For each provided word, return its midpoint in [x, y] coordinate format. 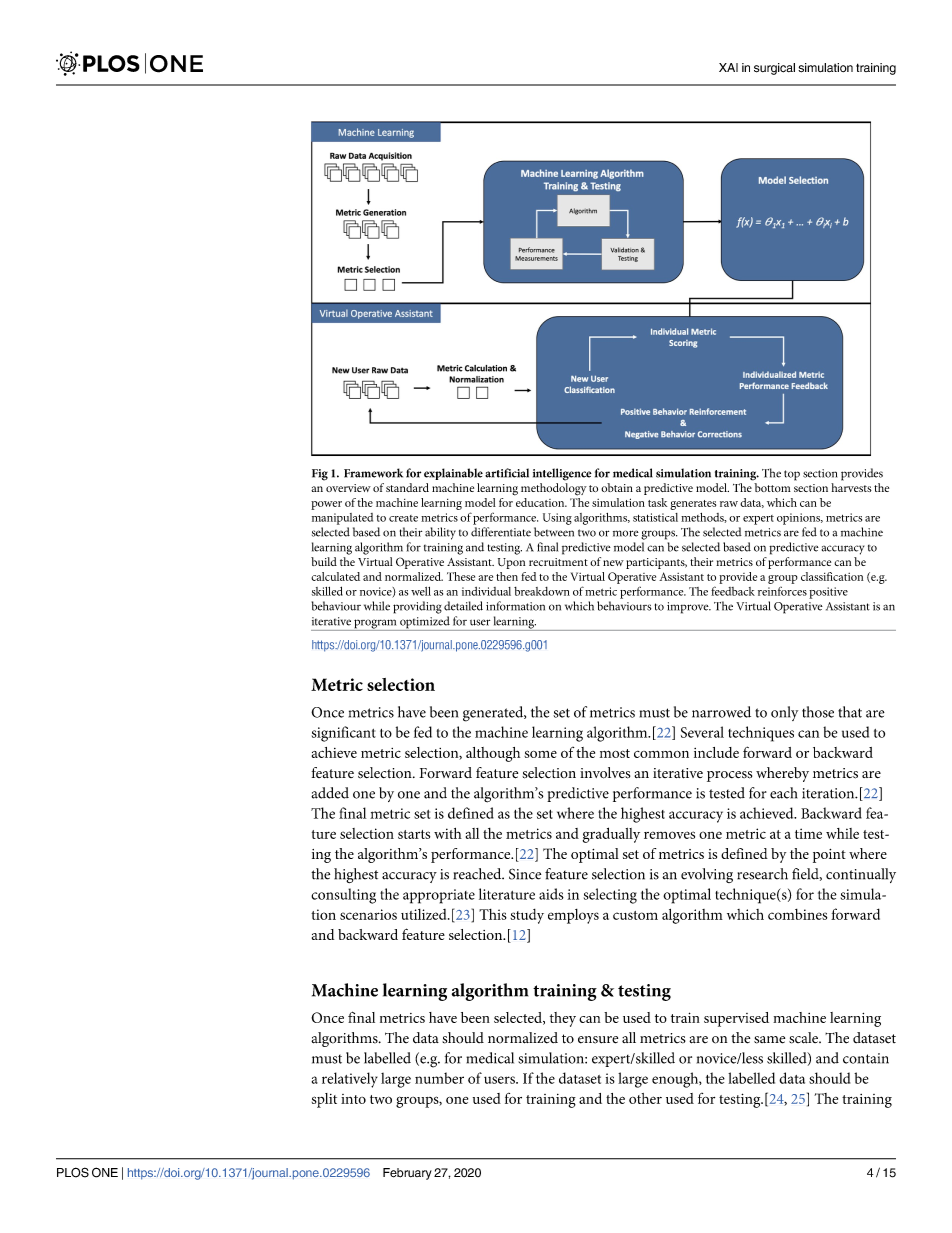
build [324, 561]
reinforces [782, 591]
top [792, 475]
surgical [774, 69]
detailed [463, 606]
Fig [320, 475]
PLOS [73, 1172]
